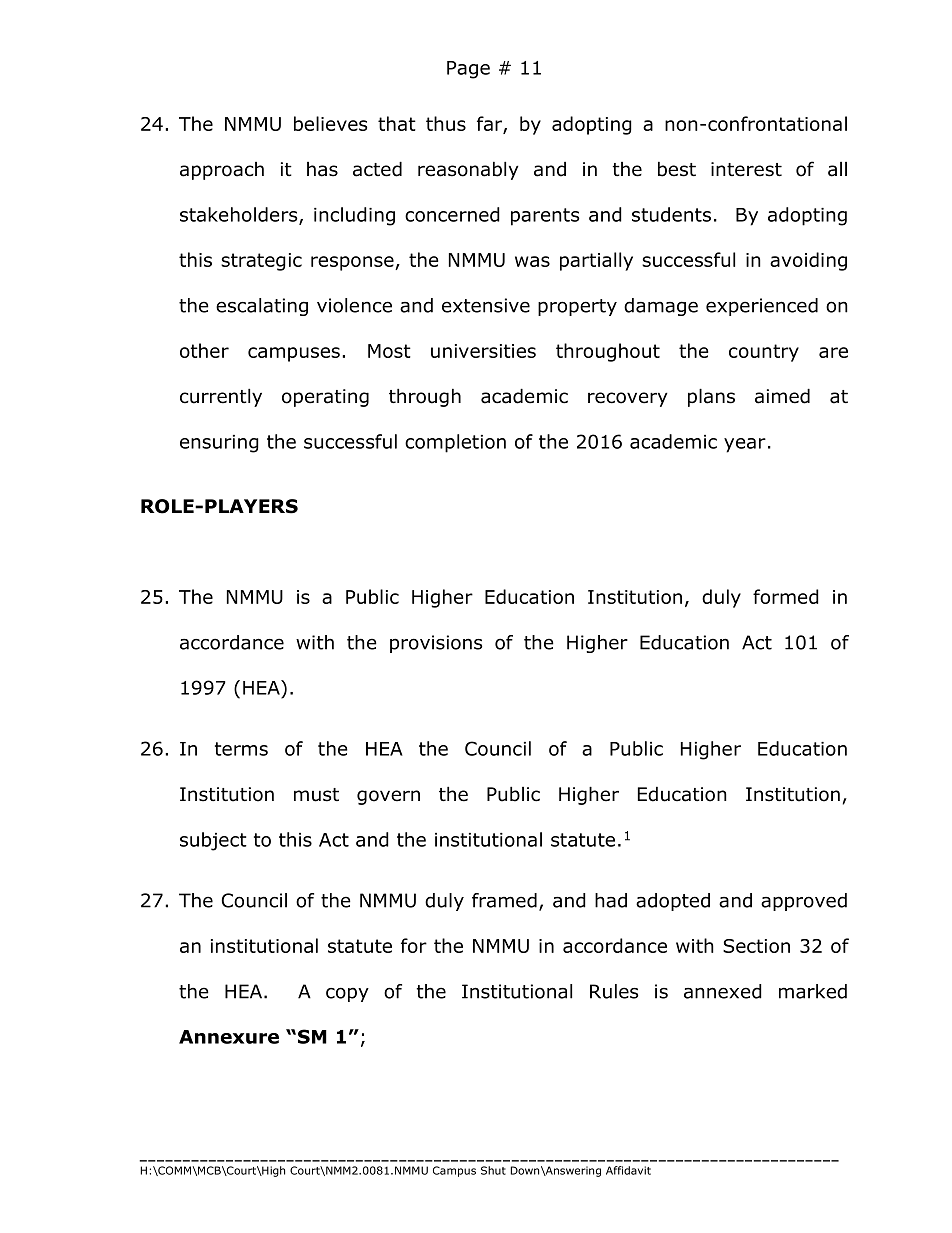 This image has width=952, height=1233. I want to click on Page, so click(468, 70).
